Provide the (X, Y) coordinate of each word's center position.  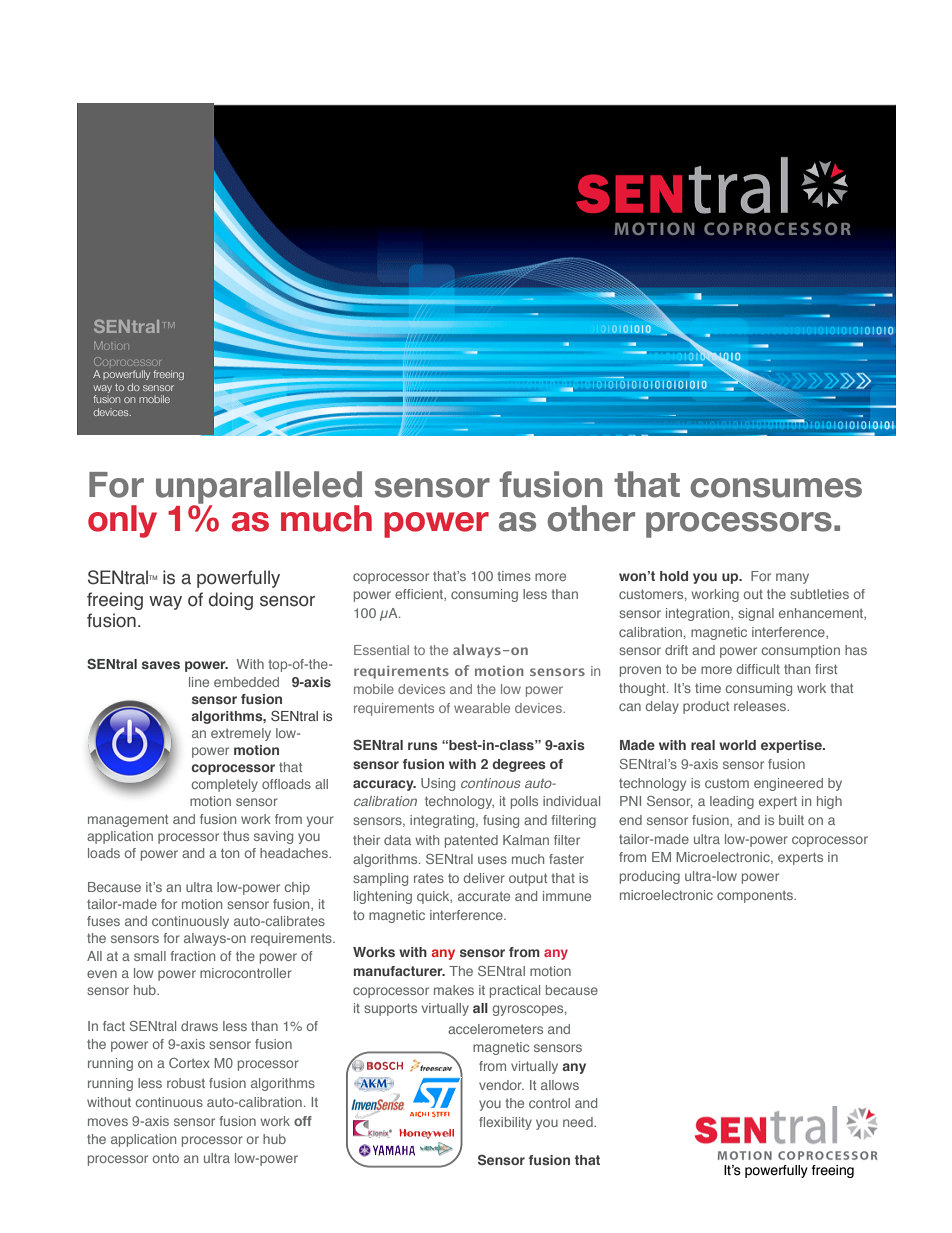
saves (161, 665)
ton (230, 853)
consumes (776, 488)
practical (515, 991)
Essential (381, 650)
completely (225, 785)
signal (756, 614)
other (591, 518)
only (122, 521)
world (737, 745)
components (756, 897)
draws (199, 1026)
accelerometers (495, 1029)
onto (166, 1158)
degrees (519, 765)
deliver (484, 878)
